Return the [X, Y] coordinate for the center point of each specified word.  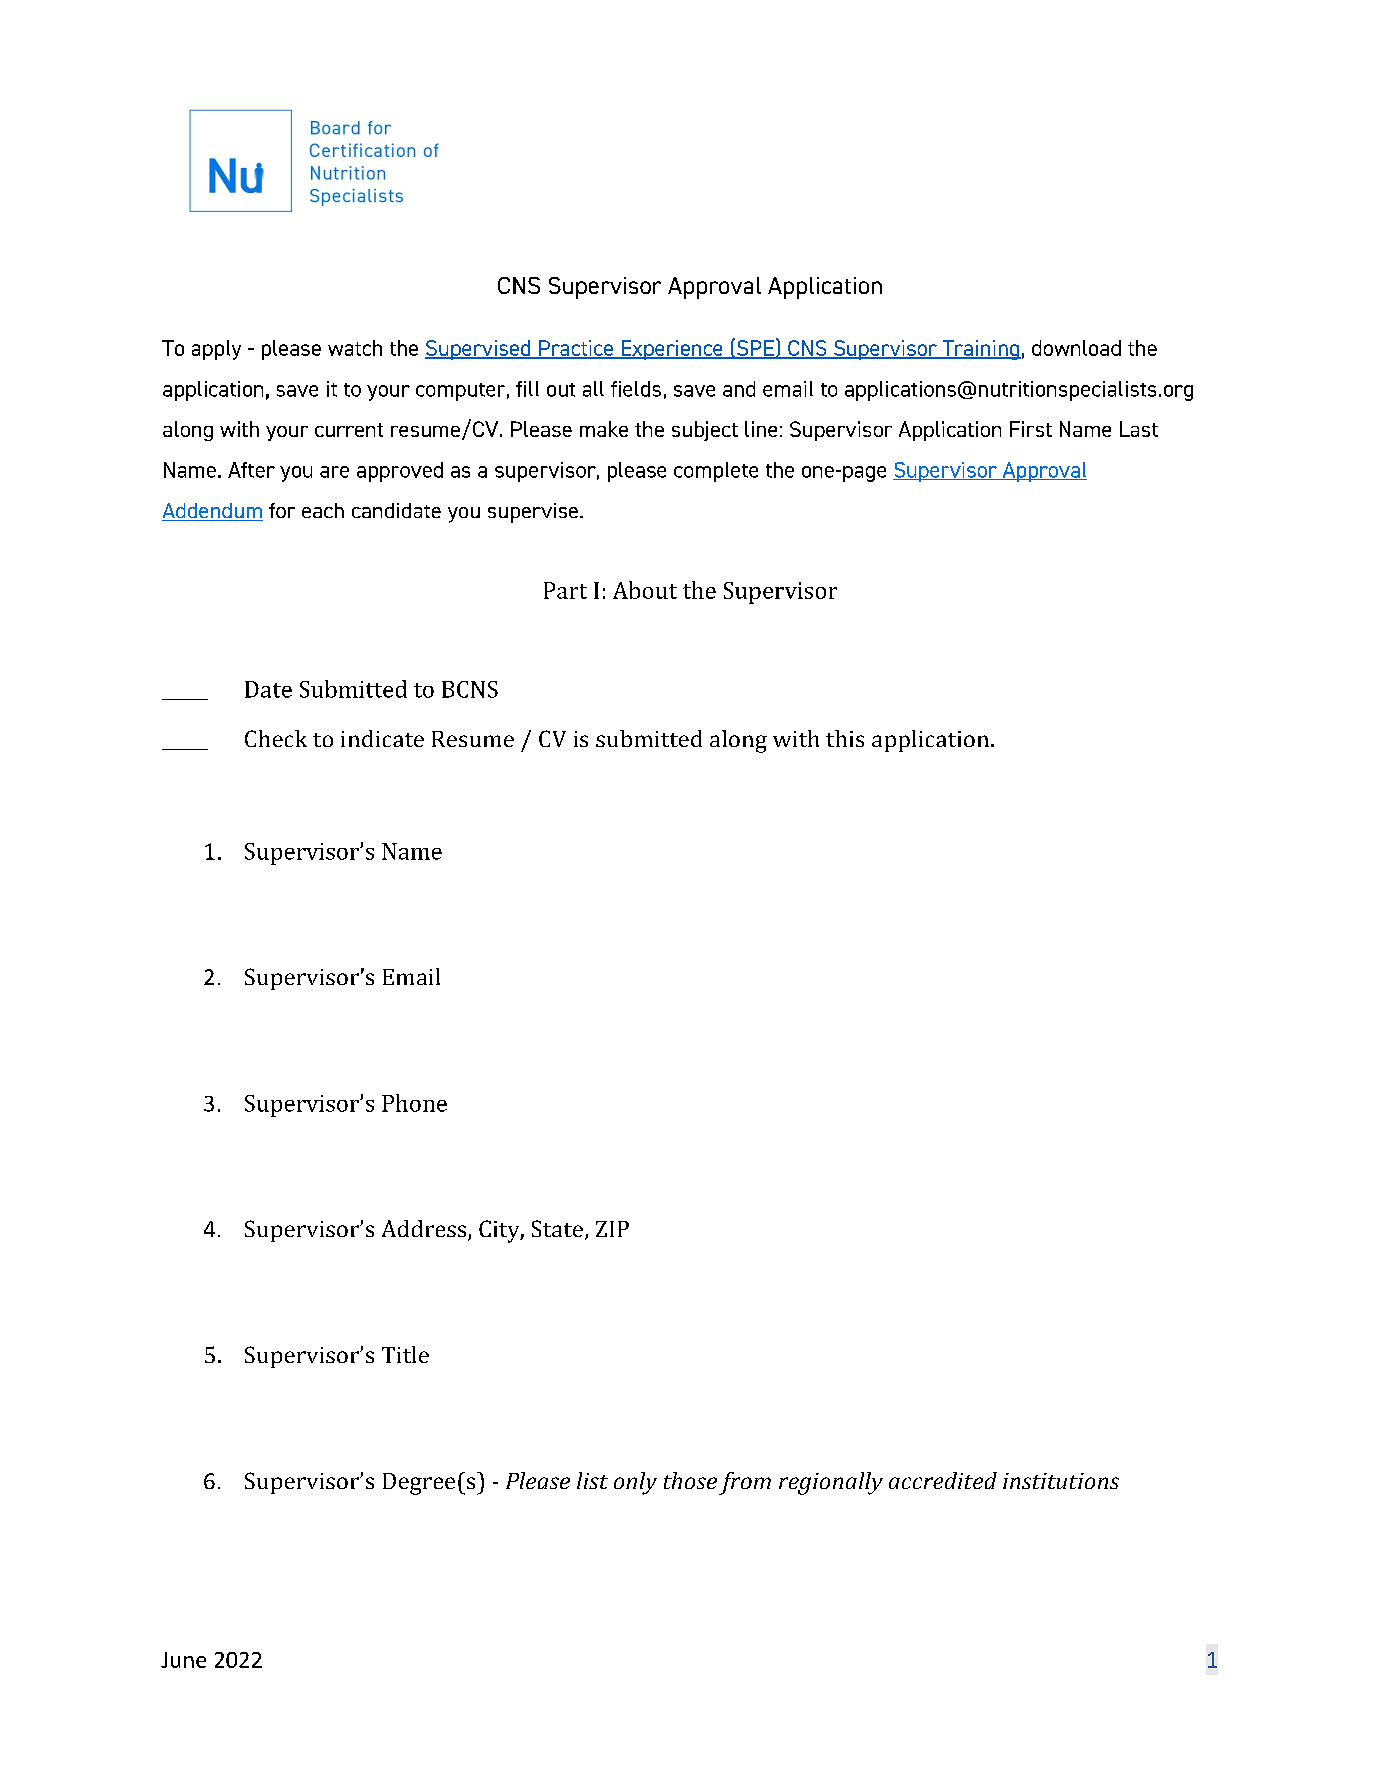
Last [1139, 429]
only [635, 1483]
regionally [831, 1483]
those [690, 1480]
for [282, 510]
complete [716, 472]
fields [636, 389]
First [1031, 429]
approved [400, 472]
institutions [1061, 1481]
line [761, 429]
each [323, 510]
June [183, 1660]
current [349, 430]
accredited [943, 1480]
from [745, 1483]
